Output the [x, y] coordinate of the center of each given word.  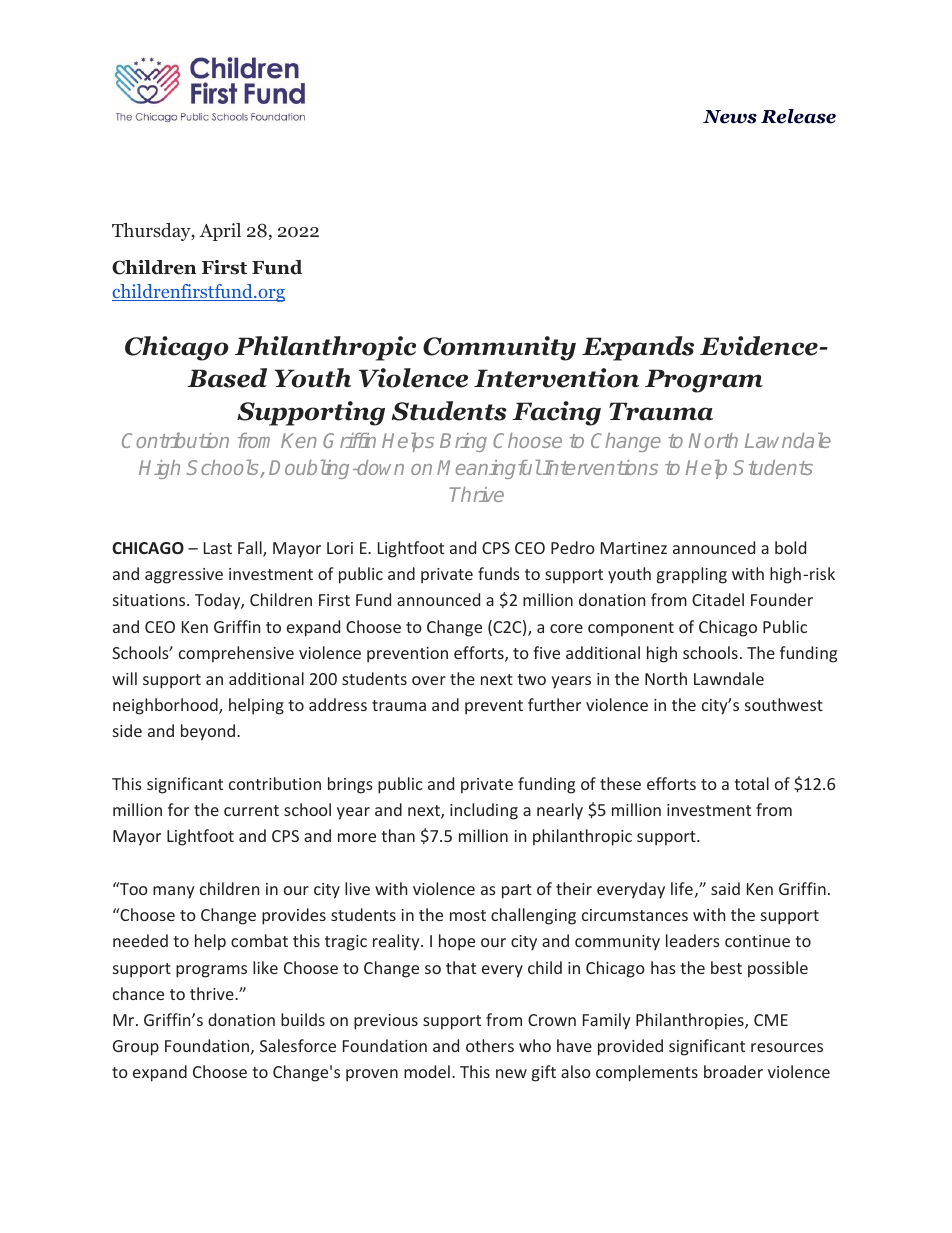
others [490, 1045]
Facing [556, 413]
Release [798, 116]
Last [218, 548]
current [251, 810]
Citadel [718, 599]
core [566, 628]
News [730, 117]
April [220, 232]
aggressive [184, 576]
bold [790, 547]
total [751, 783]
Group [136, 1048]
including [484, 811]
